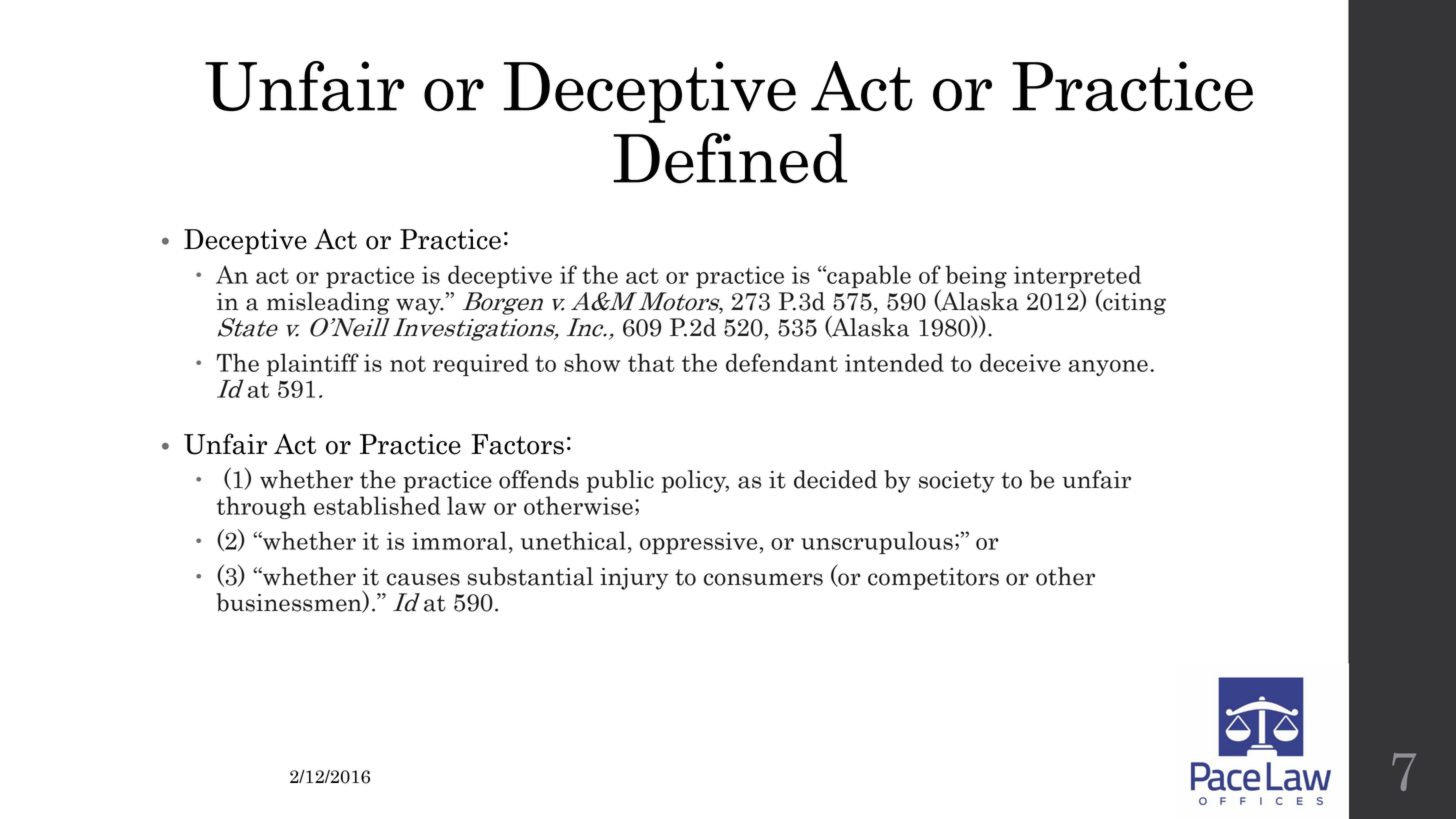 This screenshot has height=819, width=1456. What do you see at coordinates (695, 481) in the screenshot?
I see `policy` at bounding box center [695, 481].
